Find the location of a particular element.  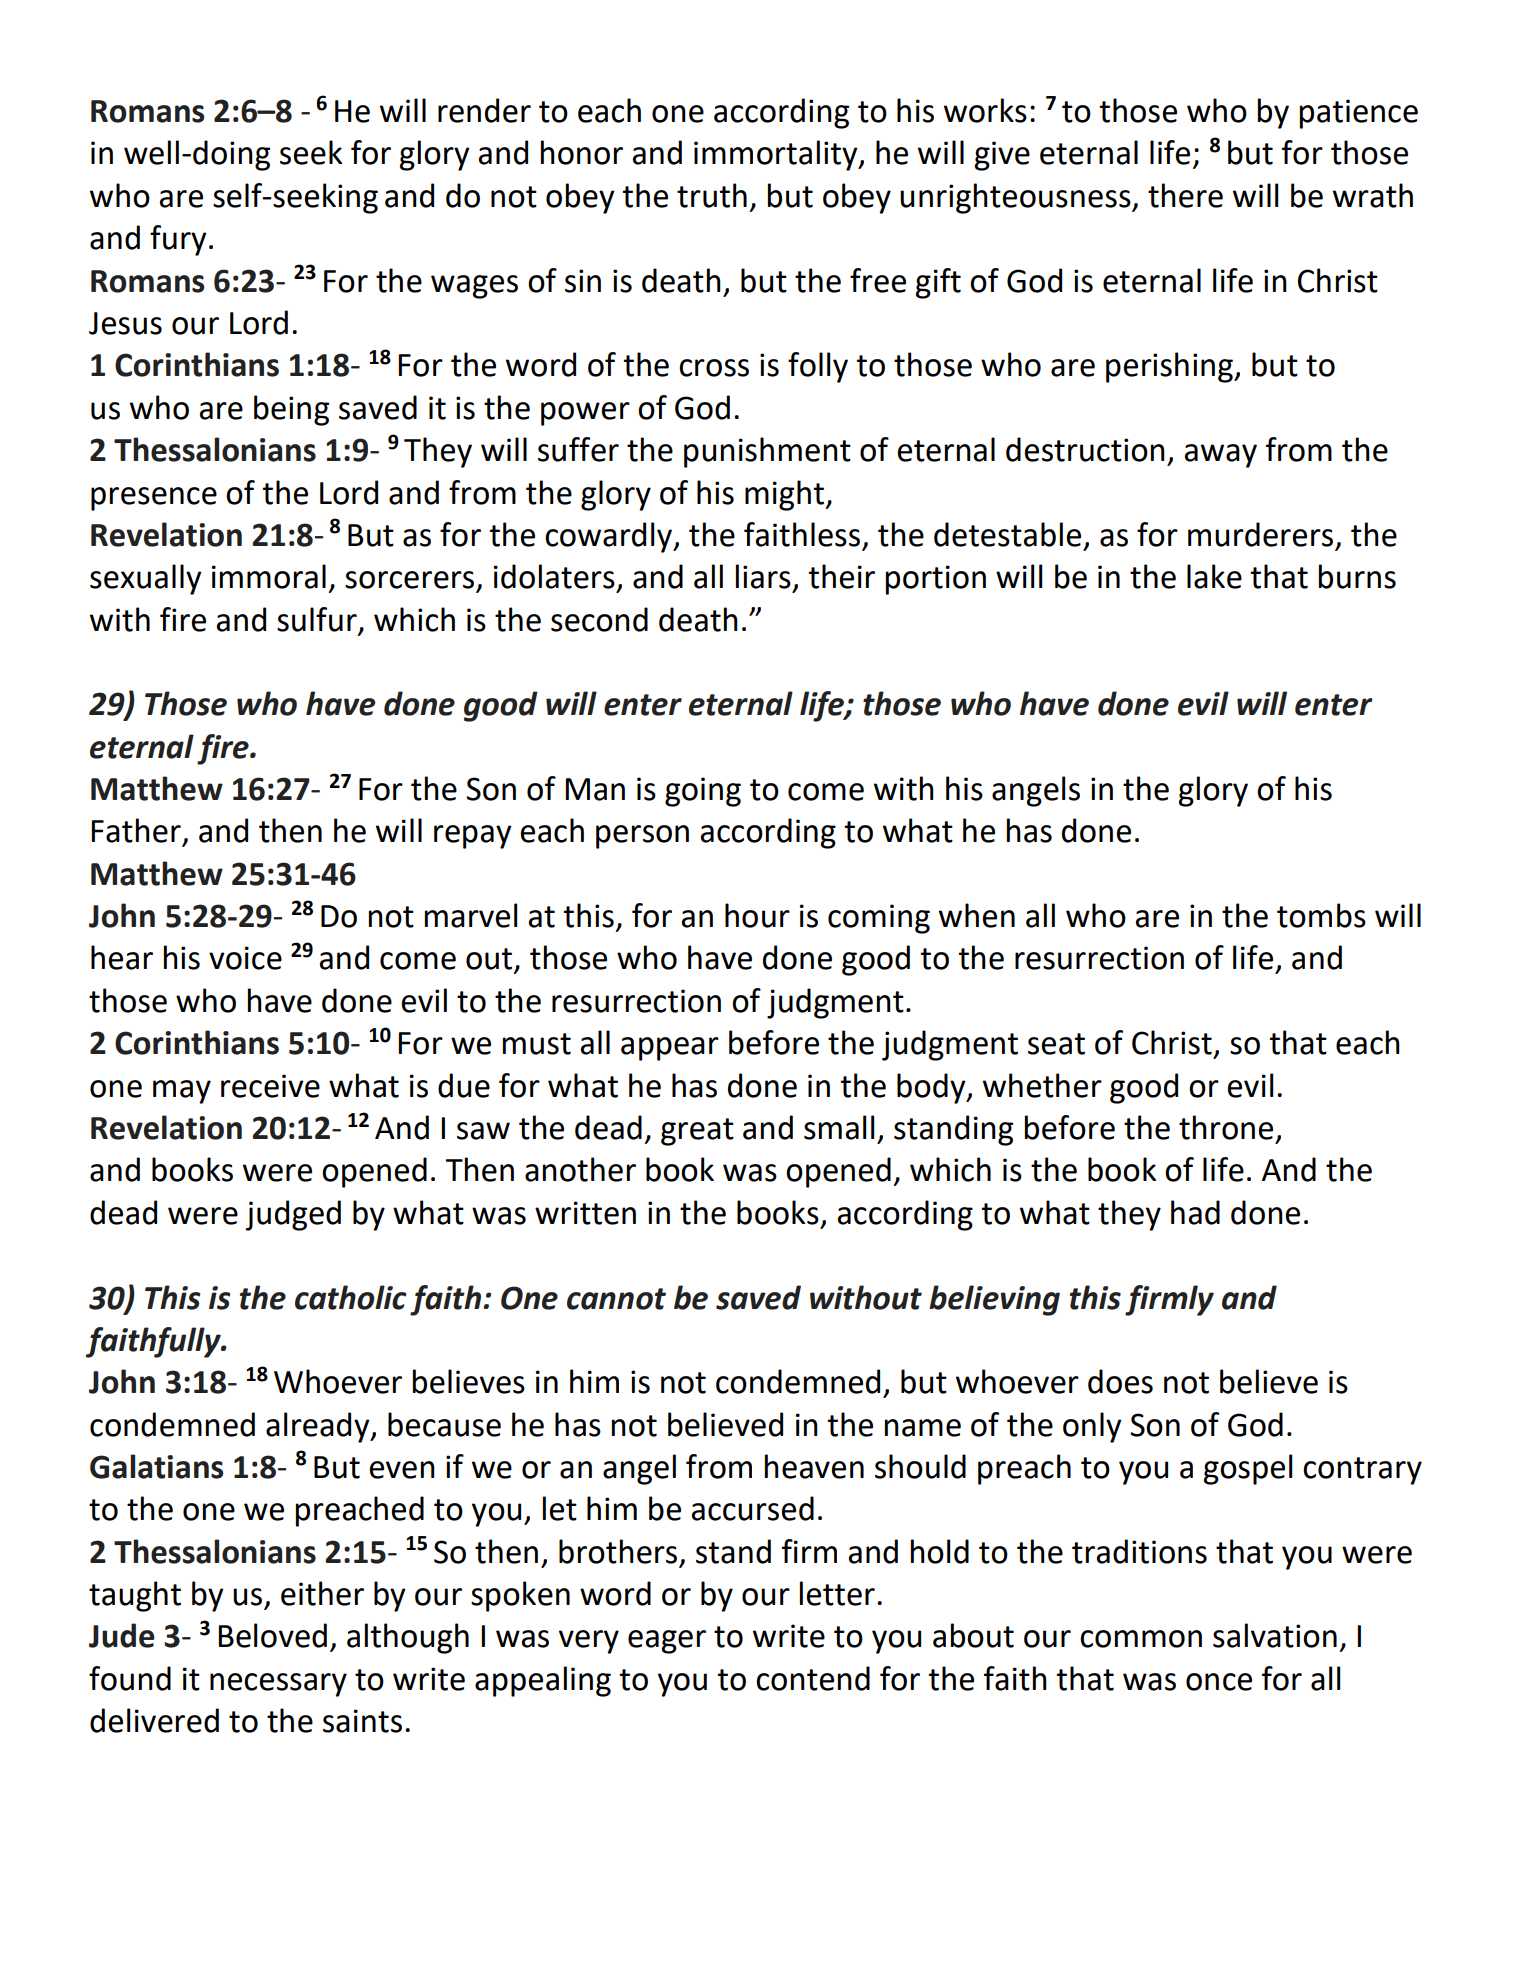

throne is located at coordinates (1226, 1127).
